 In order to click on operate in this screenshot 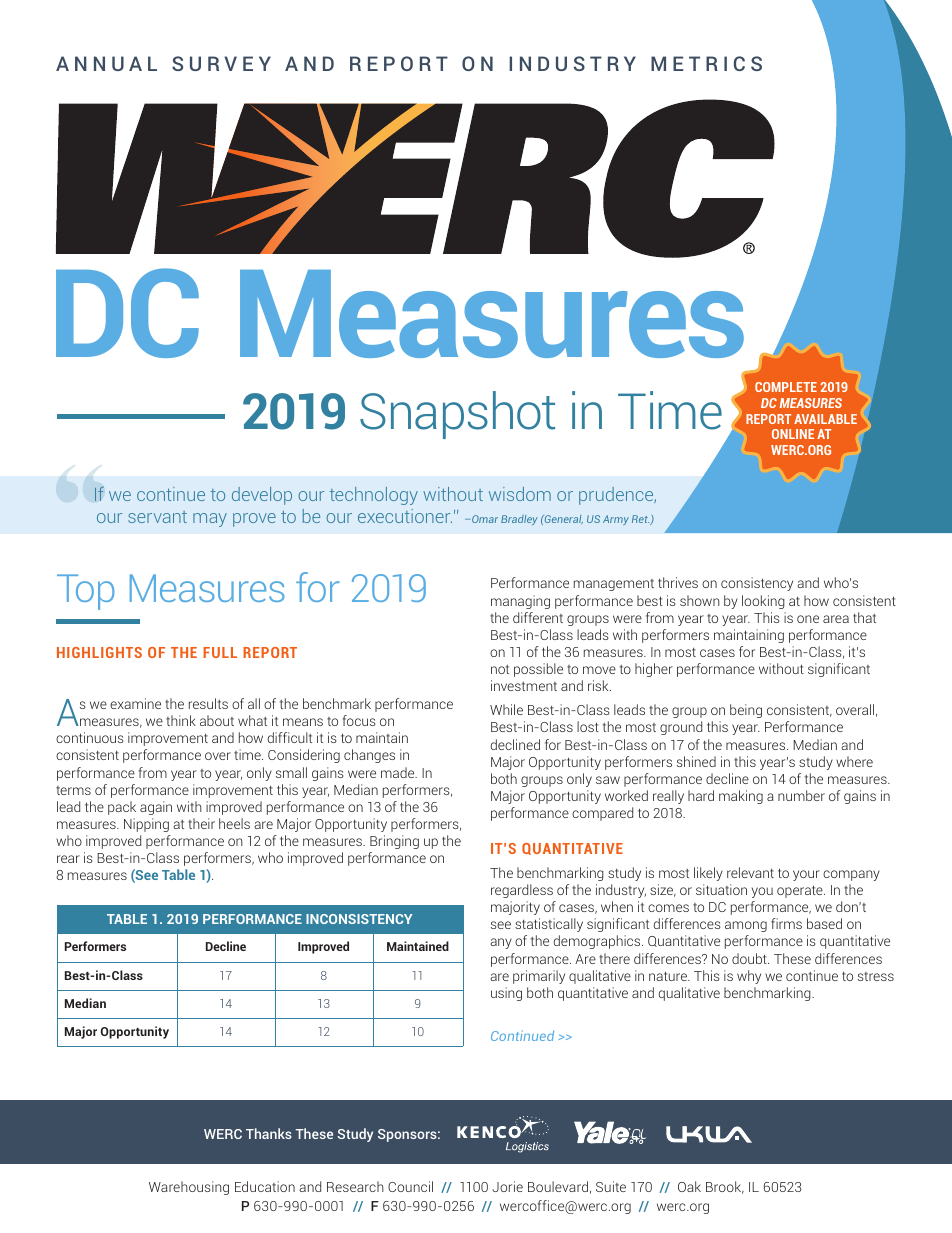, I will do `click(801, 891)`.
